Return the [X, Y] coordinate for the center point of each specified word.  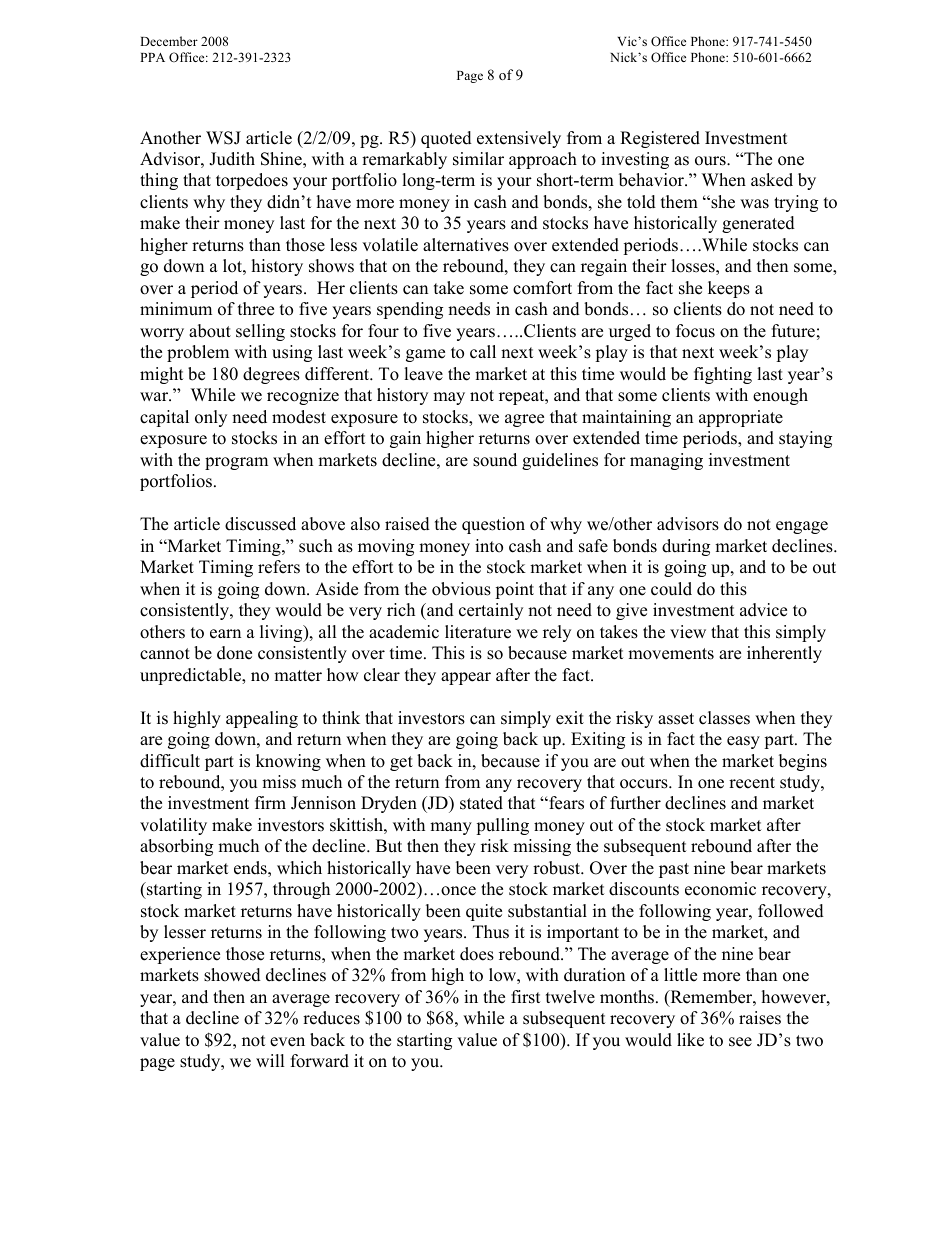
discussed [260, 524]
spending [410, 310]
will [270, 1060]
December [169, 41]
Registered [660, 139]
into [489, 546]
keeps [729, 289]
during [686, 547]
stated [481, 803]
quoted [446, 139]
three [256, 309]
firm [270, 802]
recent [752, 783]
